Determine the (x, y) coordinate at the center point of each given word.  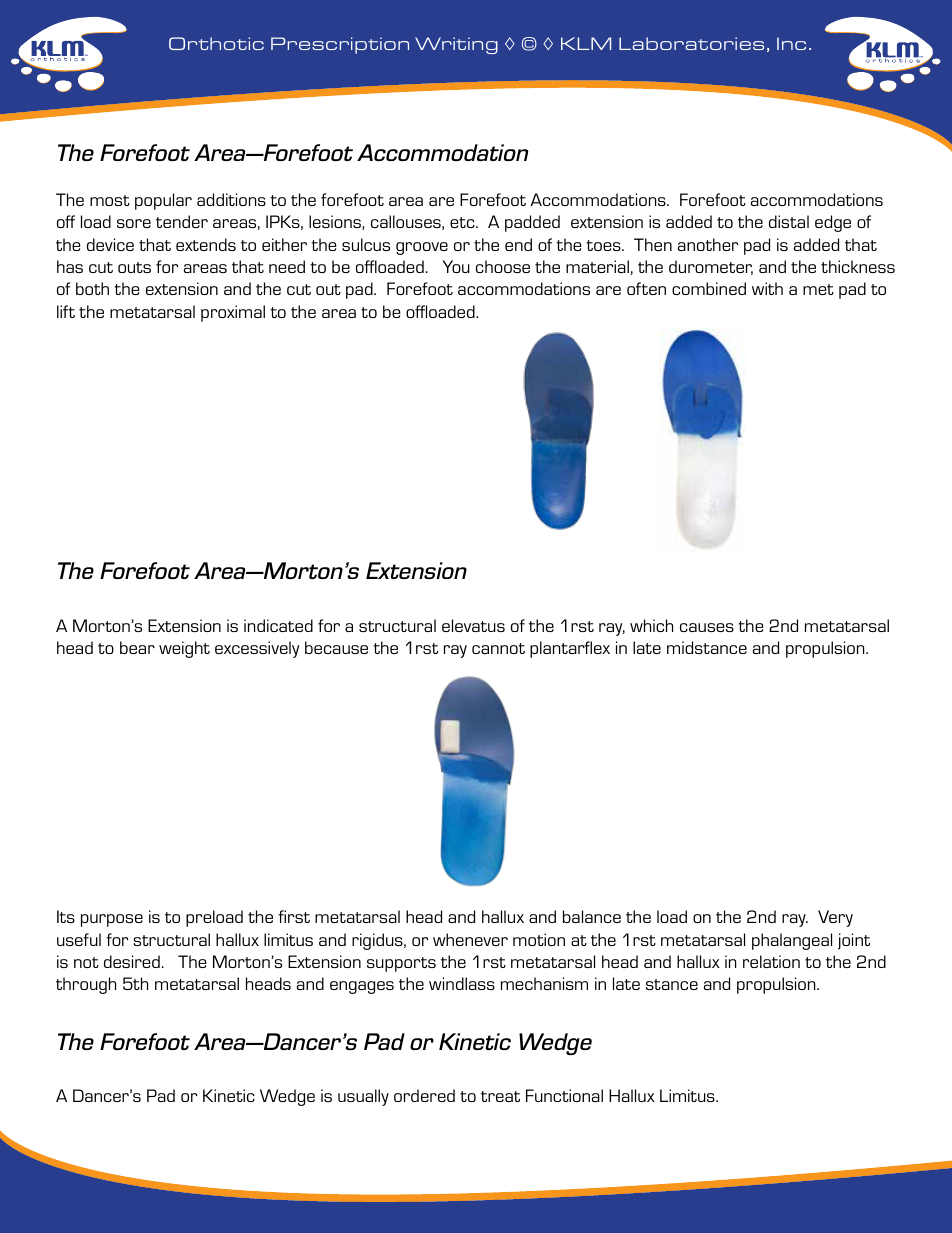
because (336, 647)
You (456, 266)
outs (134, 267)
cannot (498, 648)
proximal (233, 313)
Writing (456, 45)
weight (184, 649)
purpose (112, 920)
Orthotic (216, 43)
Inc (791, 43)
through (86, 985)
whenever (470, 939)
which (651, 625)
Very (835, 918)
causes (707, 627)
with (767, 288)
